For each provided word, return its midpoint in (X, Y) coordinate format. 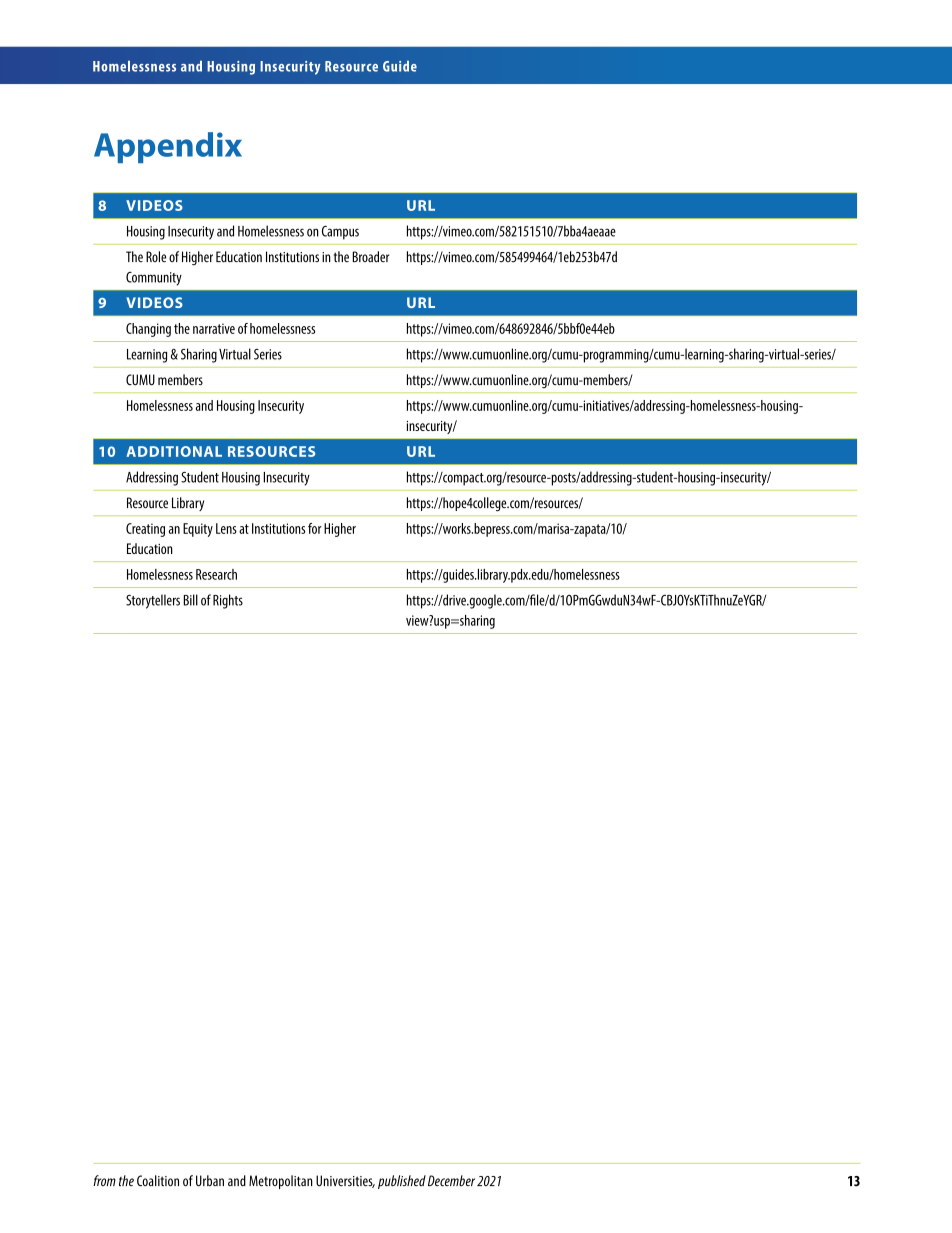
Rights (228, 601)
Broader (370, 257)
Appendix (168, 147)
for (315, 528)
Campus (340, 233)
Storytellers (153, 601)
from (104, 1180)
